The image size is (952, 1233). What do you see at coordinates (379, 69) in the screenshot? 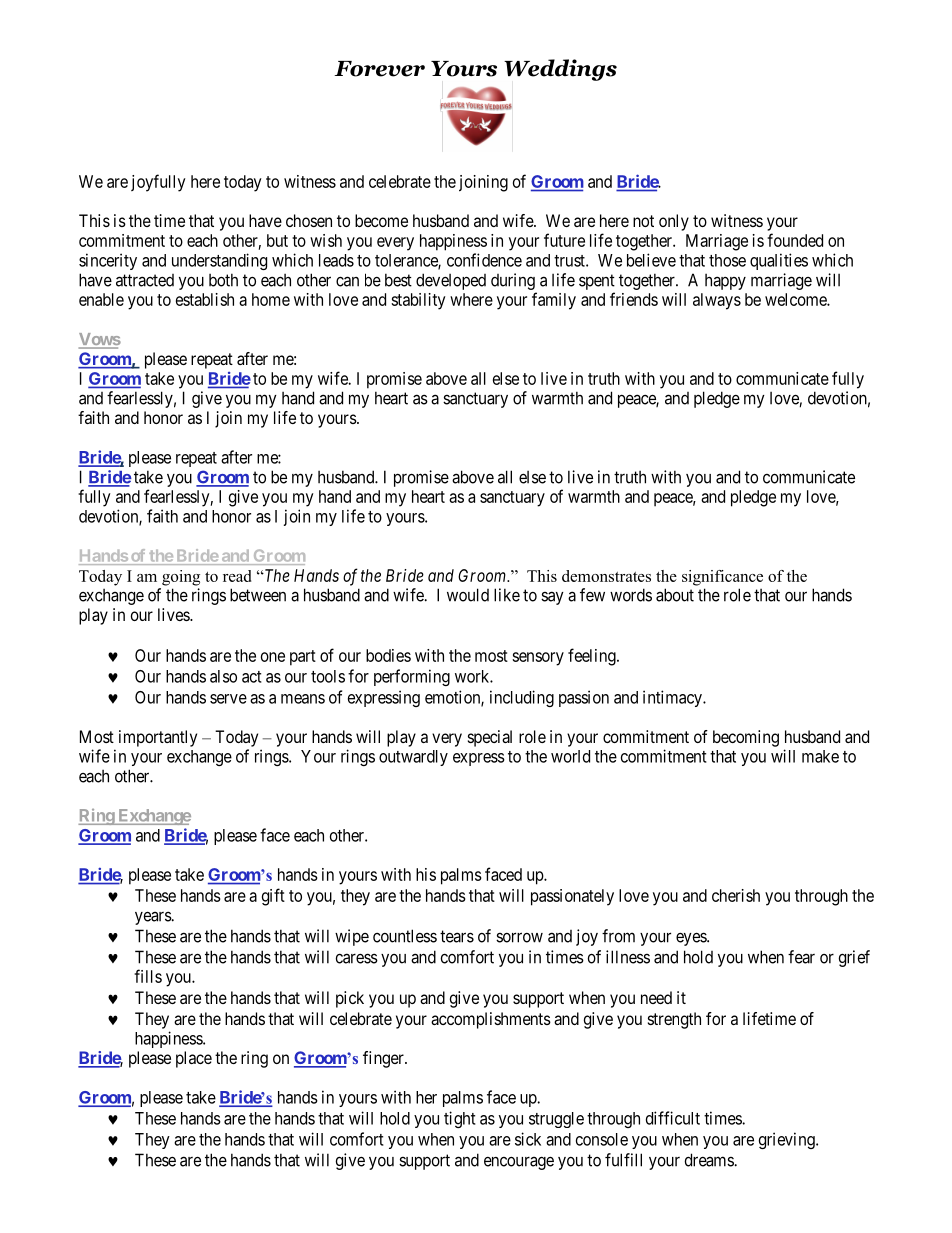
I see `Forever` at bounding box center [379, 69].
